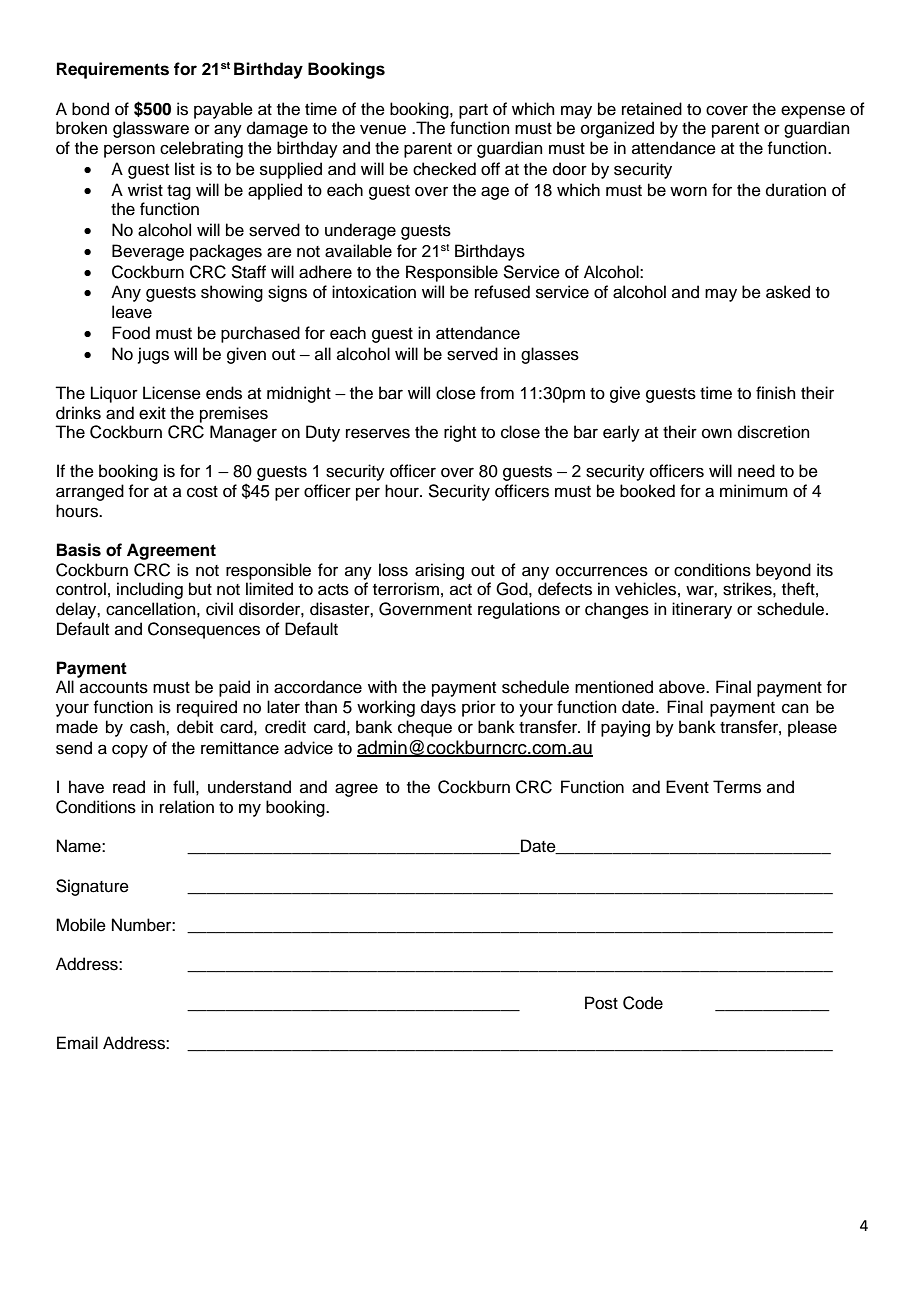 This screenshot has width=924, height=1307. I want to click on relation, so click(187, 807).
